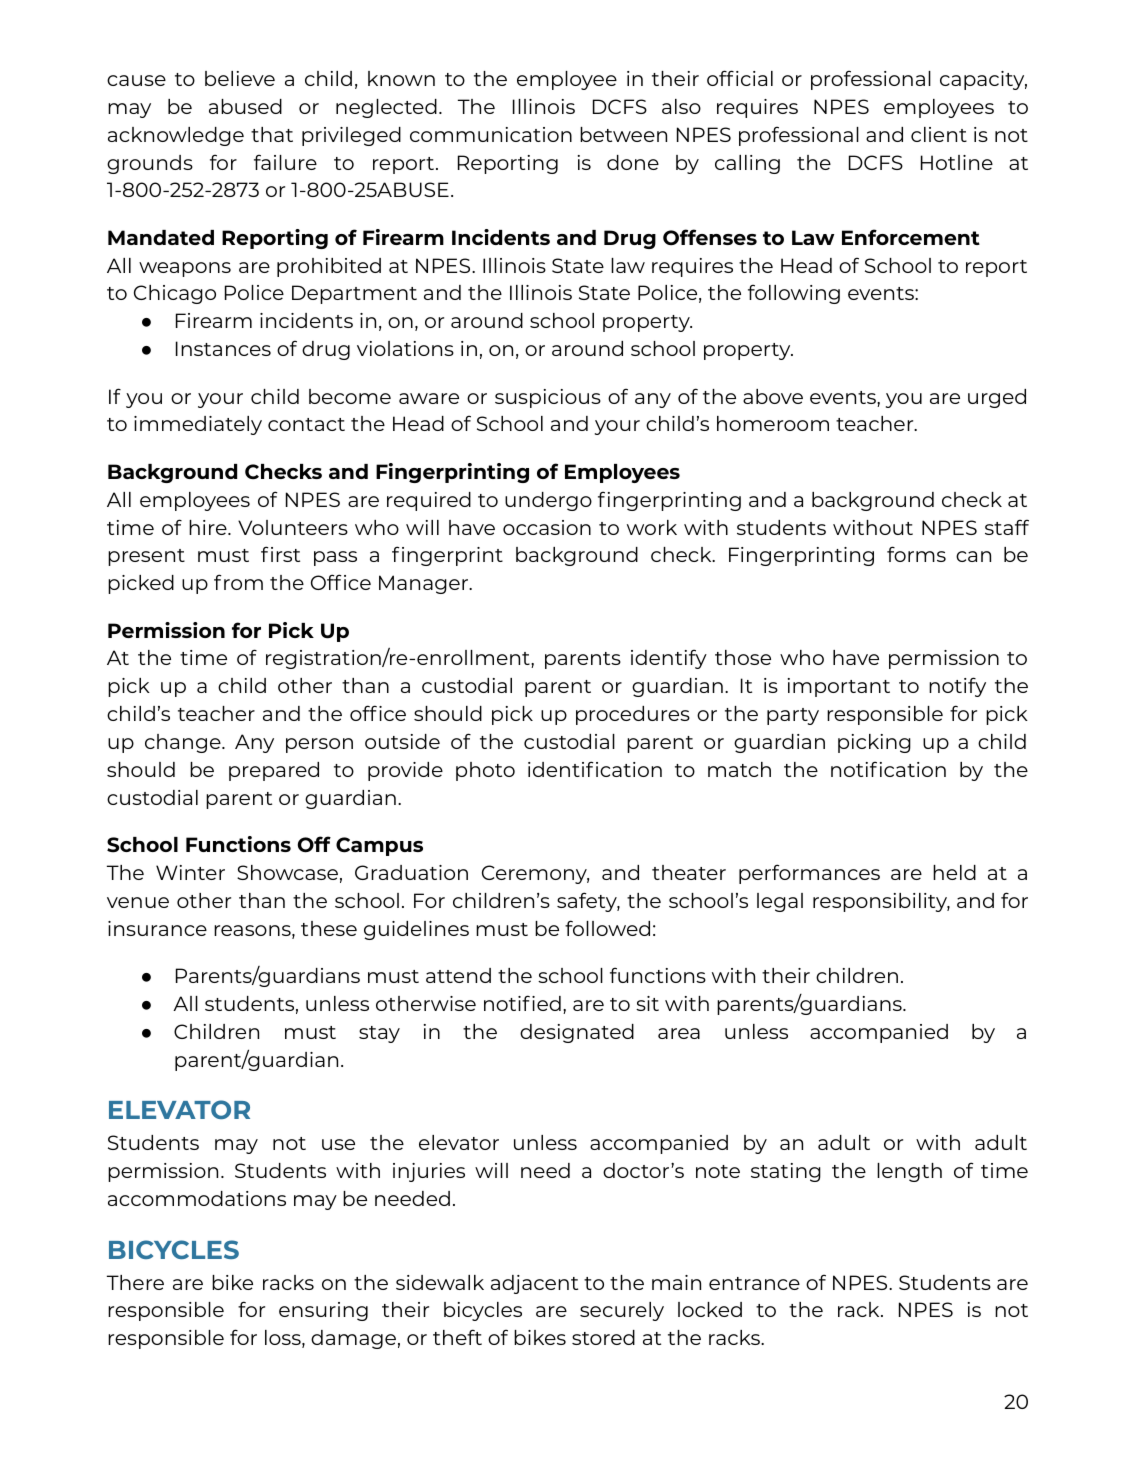 The height and width of the image is (1471, 1136). What do you see at coordinates (754, 1283) in the image?
I see `entrance` at bounding box center [754, 1283].
